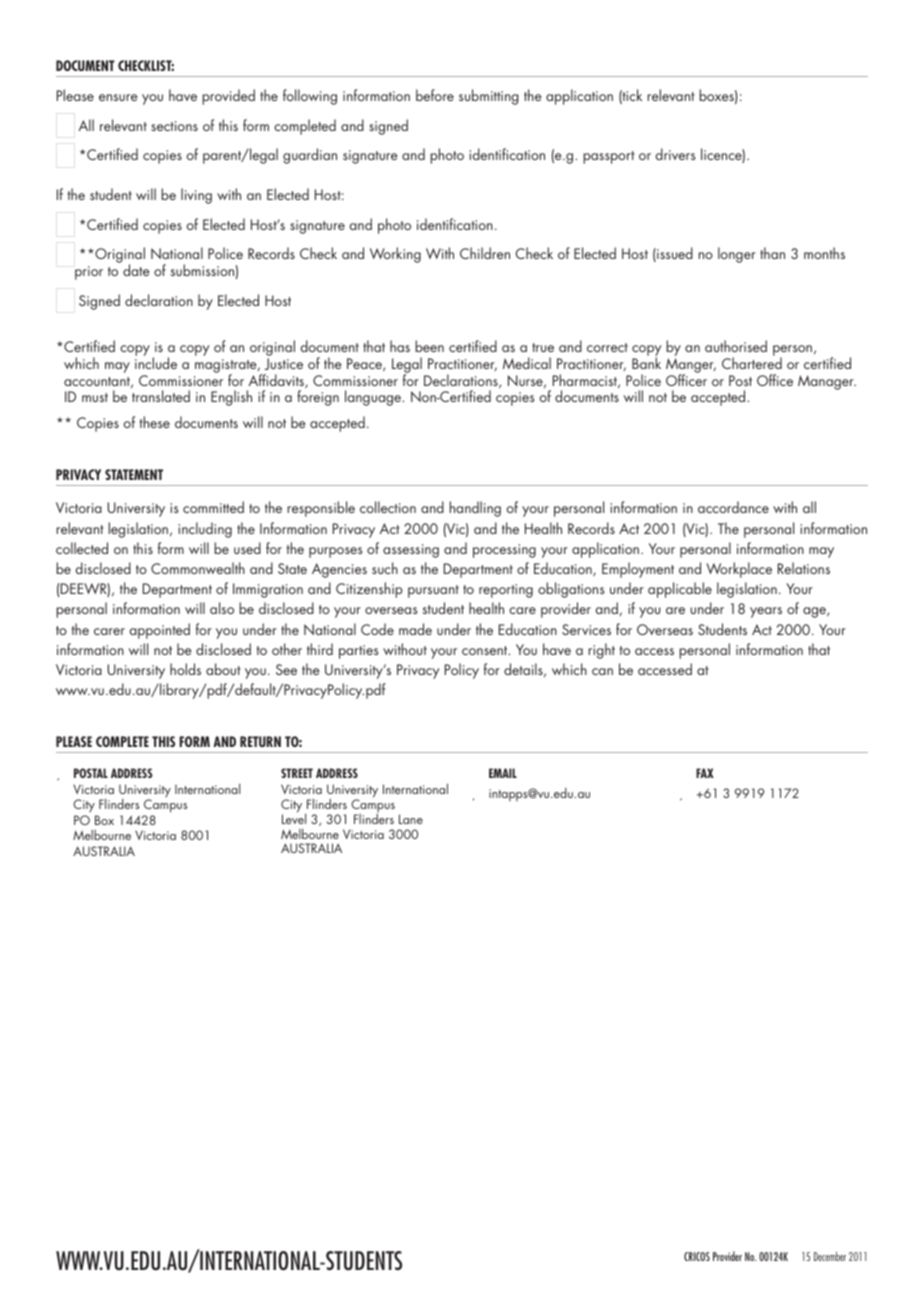  I want to click on before, so click(435, 95).
